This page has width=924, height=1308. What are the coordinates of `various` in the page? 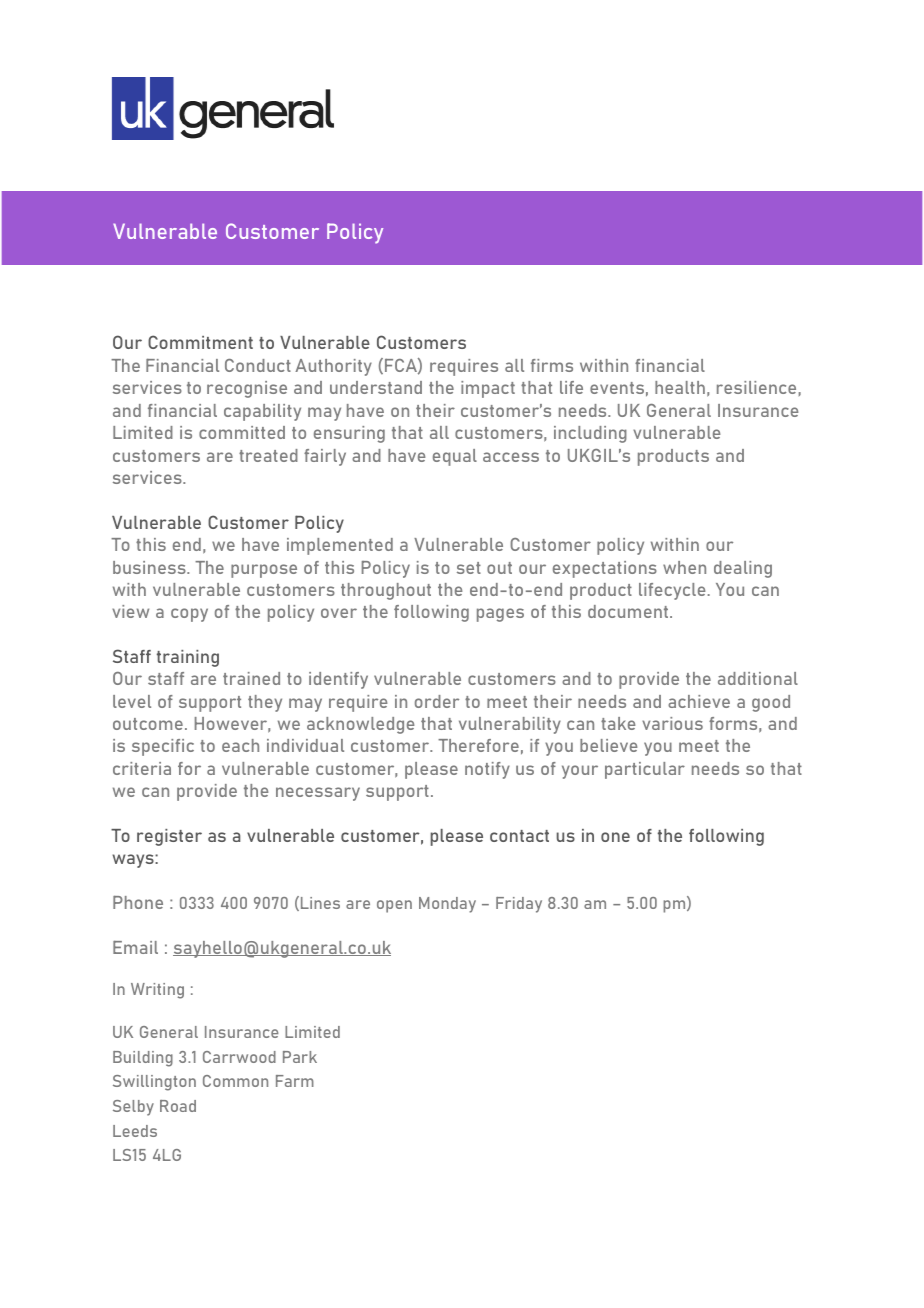 It's located at (672, 723).
